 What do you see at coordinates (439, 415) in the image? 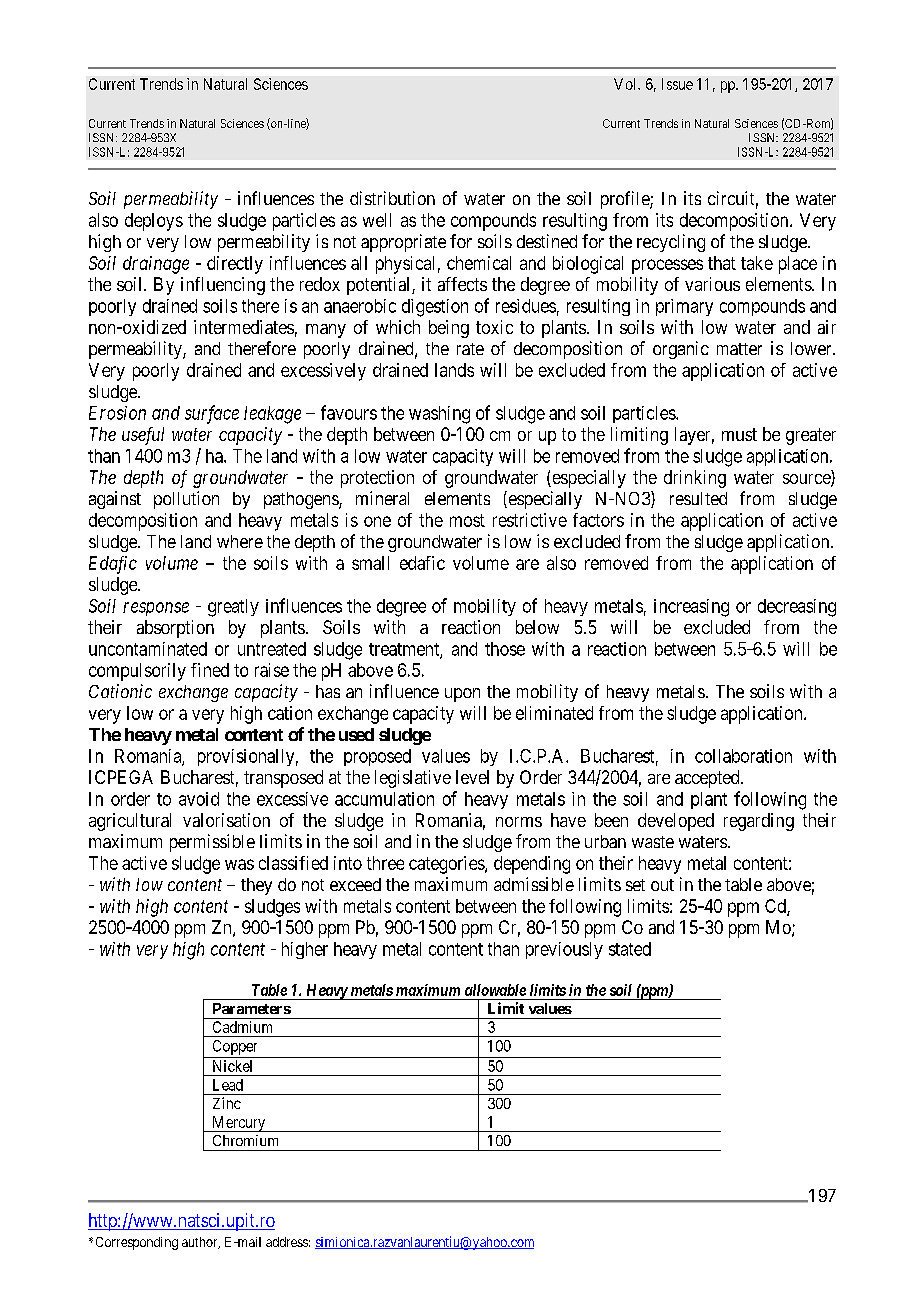
I see `washing` at bounding box center [439, 415].
